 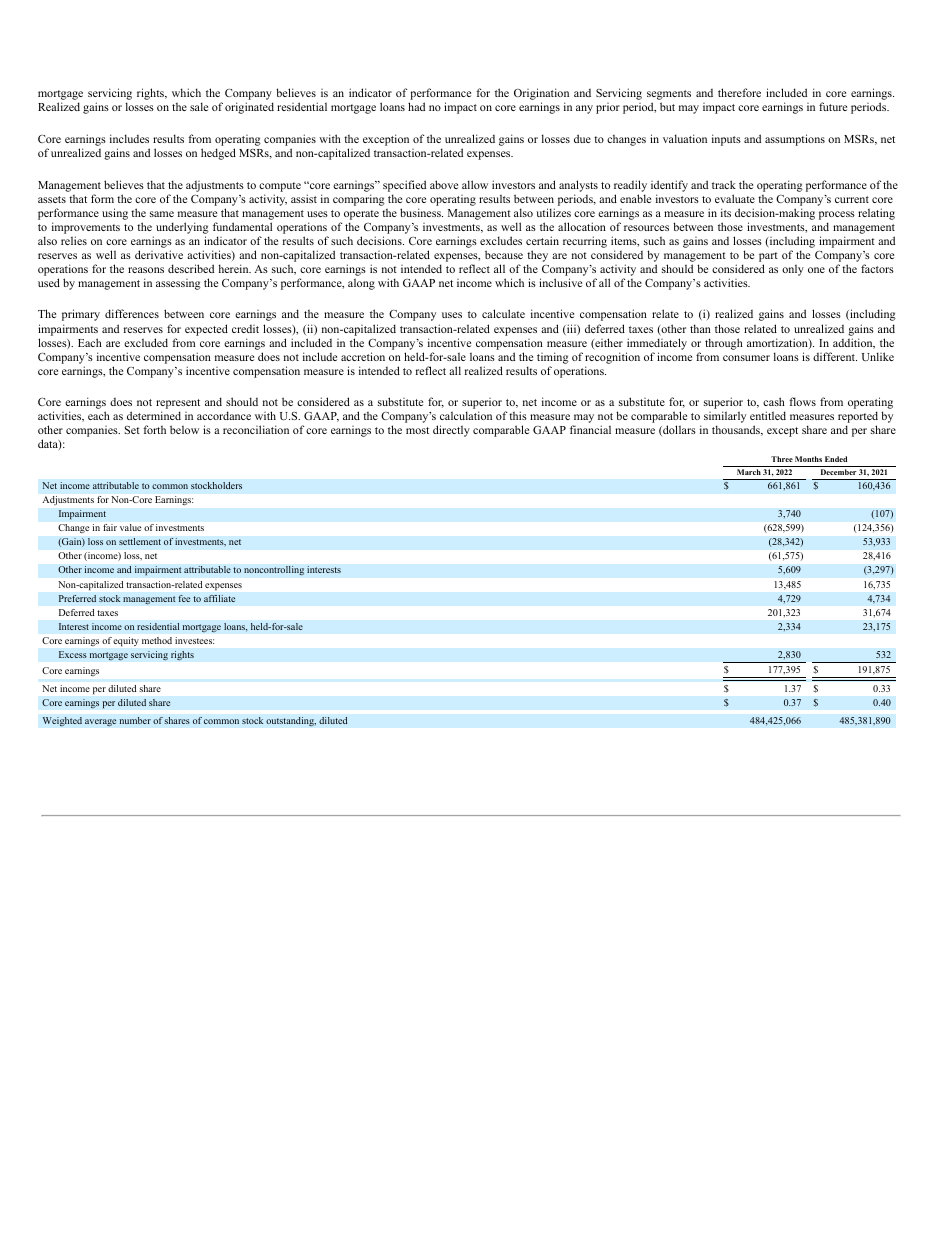 What do you see at coordinates (130, 527) in the image?
I see `value` at bounding box center [130, 527].
